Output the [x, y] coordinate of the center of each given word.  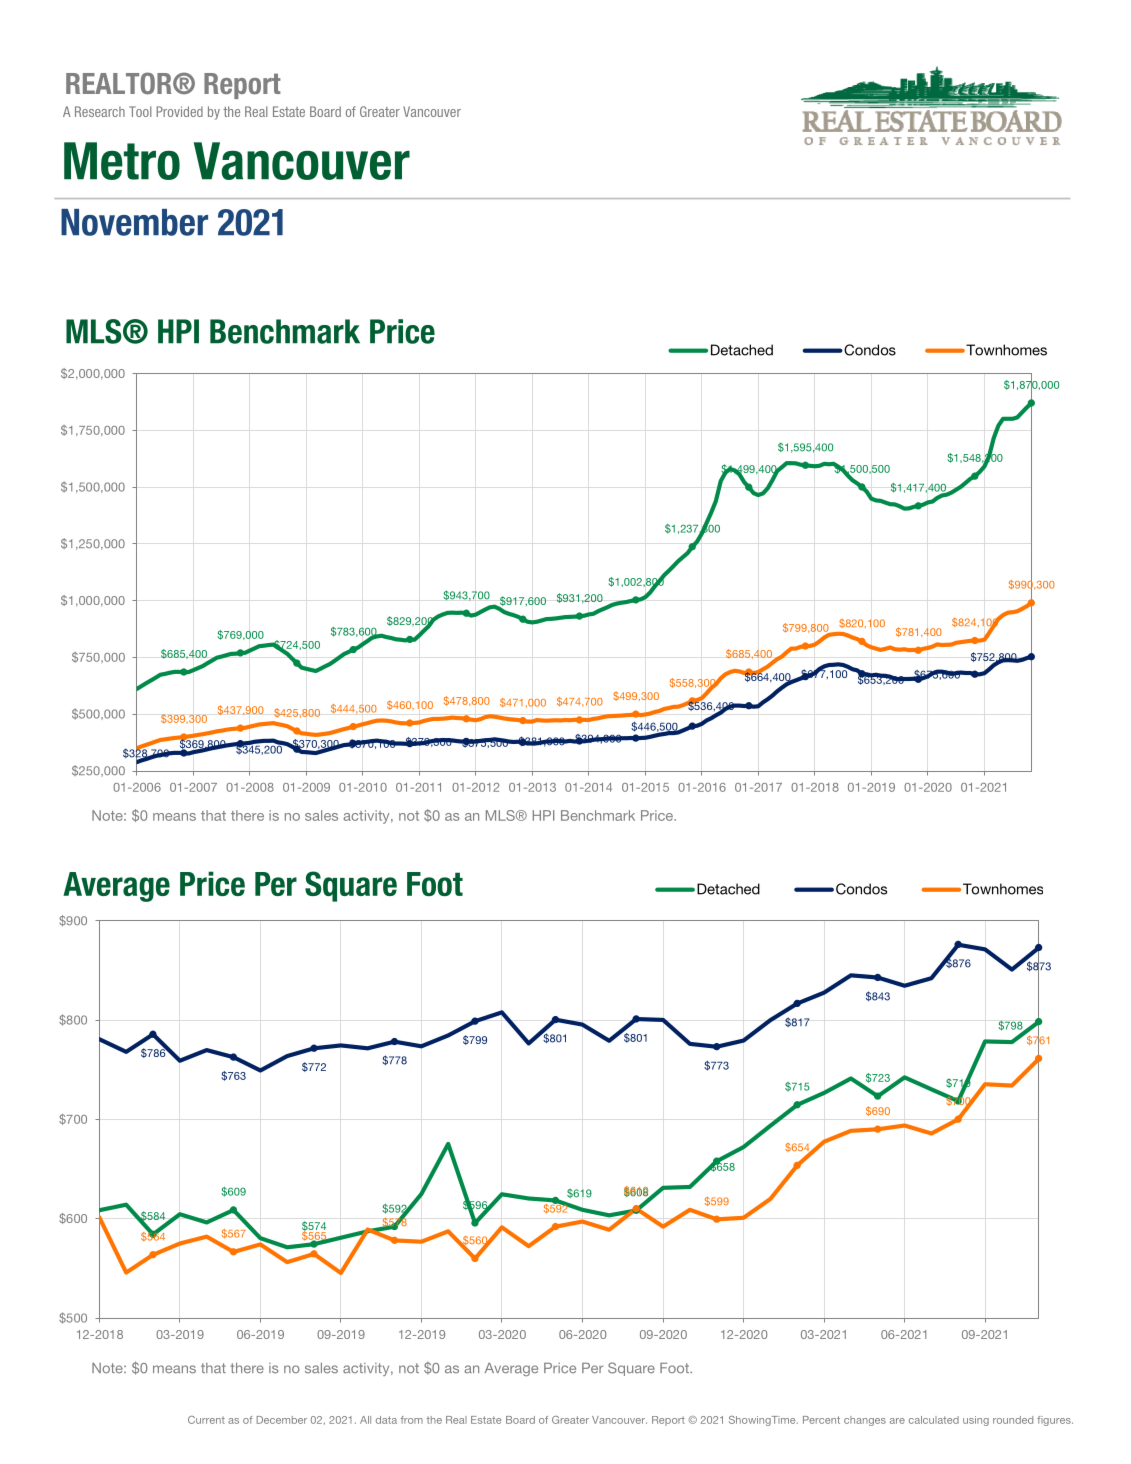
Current [206, 1420]
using [976, 1421]
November [134, 222]
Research [100, 111]
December [281, 1420]
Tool [140, 111]
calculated [934, 1420]
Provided [179, 111]
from [412, 1420]
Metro [122, 161]
